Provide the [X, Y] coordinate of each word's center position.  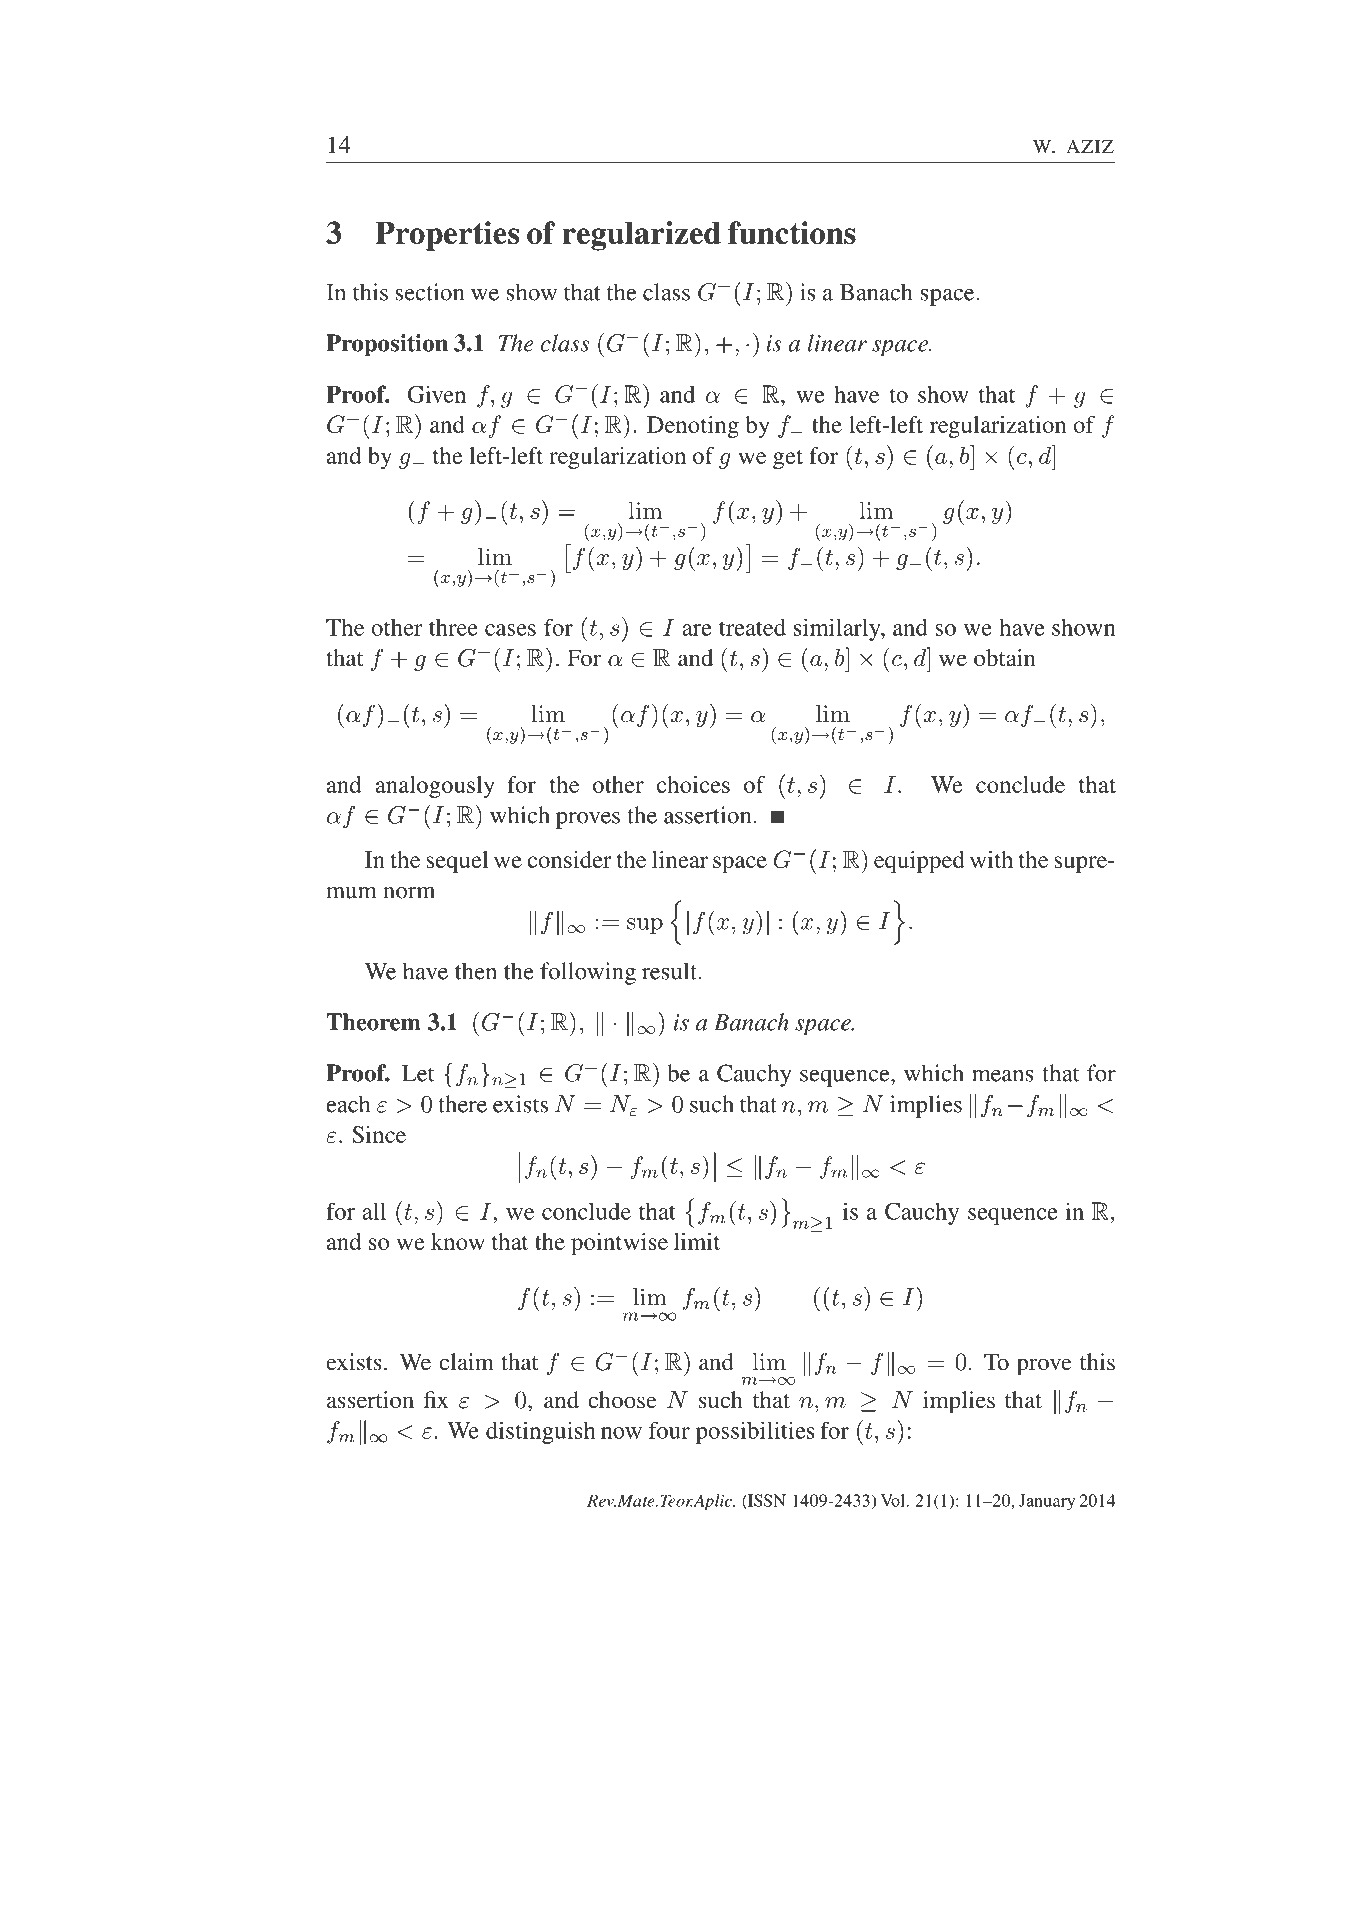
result [669, 971]
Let [418, 1073]
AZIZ [1090, 146]
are [696, 630]
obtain [1005, 658]
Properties [447, 236]
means [1003, 1076]
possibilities [755, 1432]
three [453, 627]
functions [792, 232]
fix [436, 1399]
